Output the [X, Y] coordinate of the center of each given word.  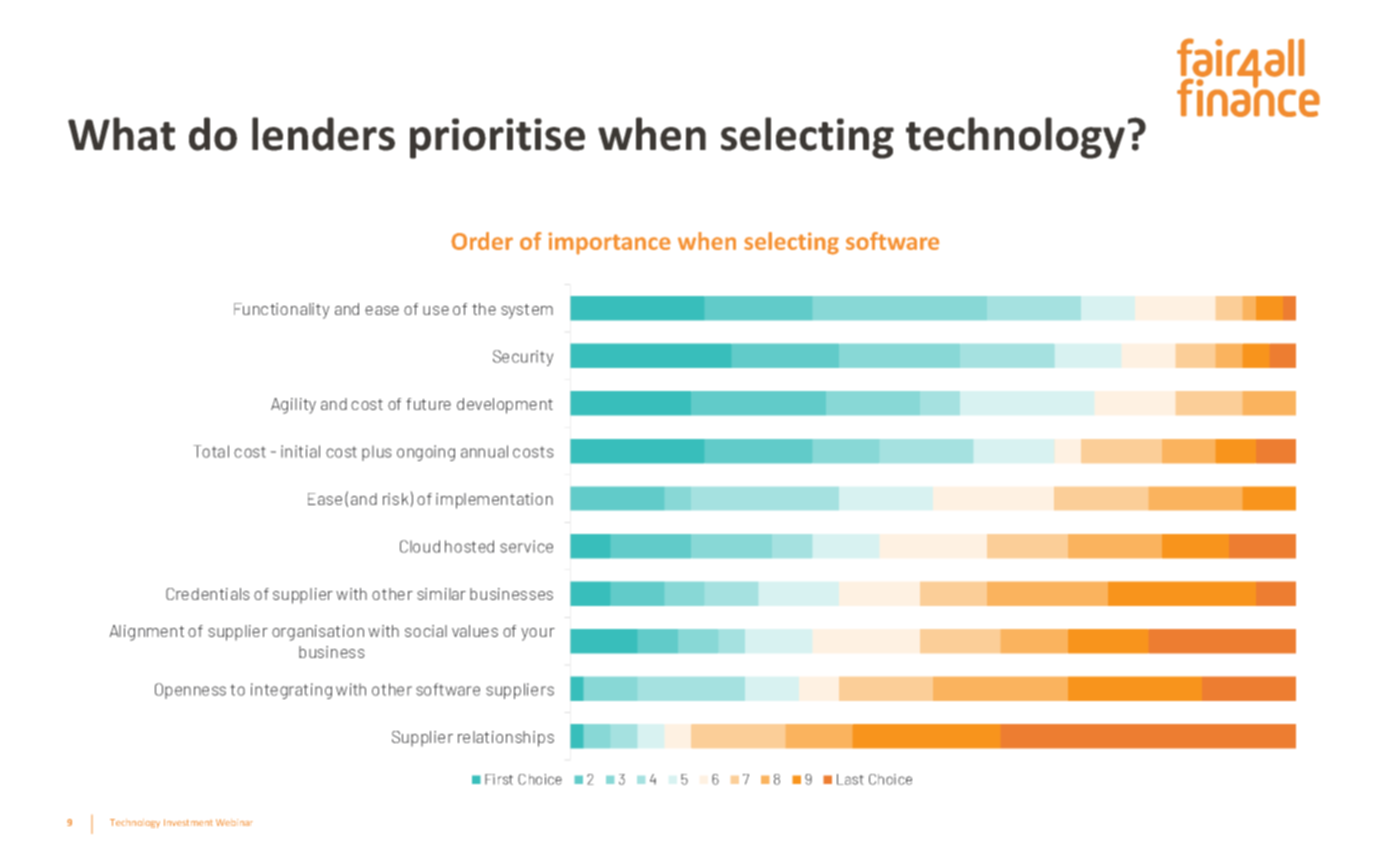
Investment [188, 822]
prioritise [497, 138]
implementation [494, 501]
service [526, 546]
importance [609, 243]
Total [211, 451]
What [121, 134]
